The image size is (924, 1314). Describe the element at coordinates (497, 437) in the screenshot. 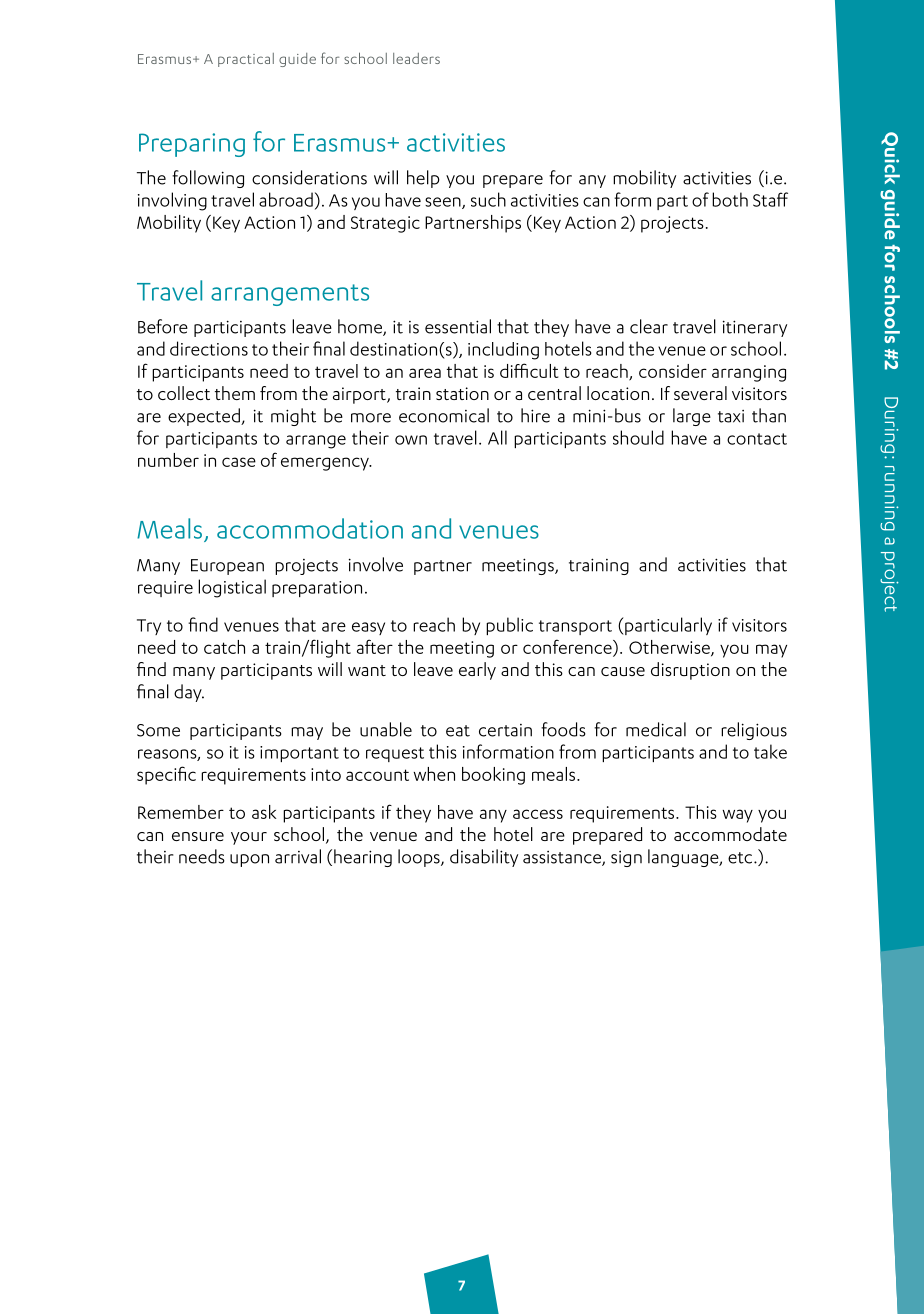

I see `All` at that location.
